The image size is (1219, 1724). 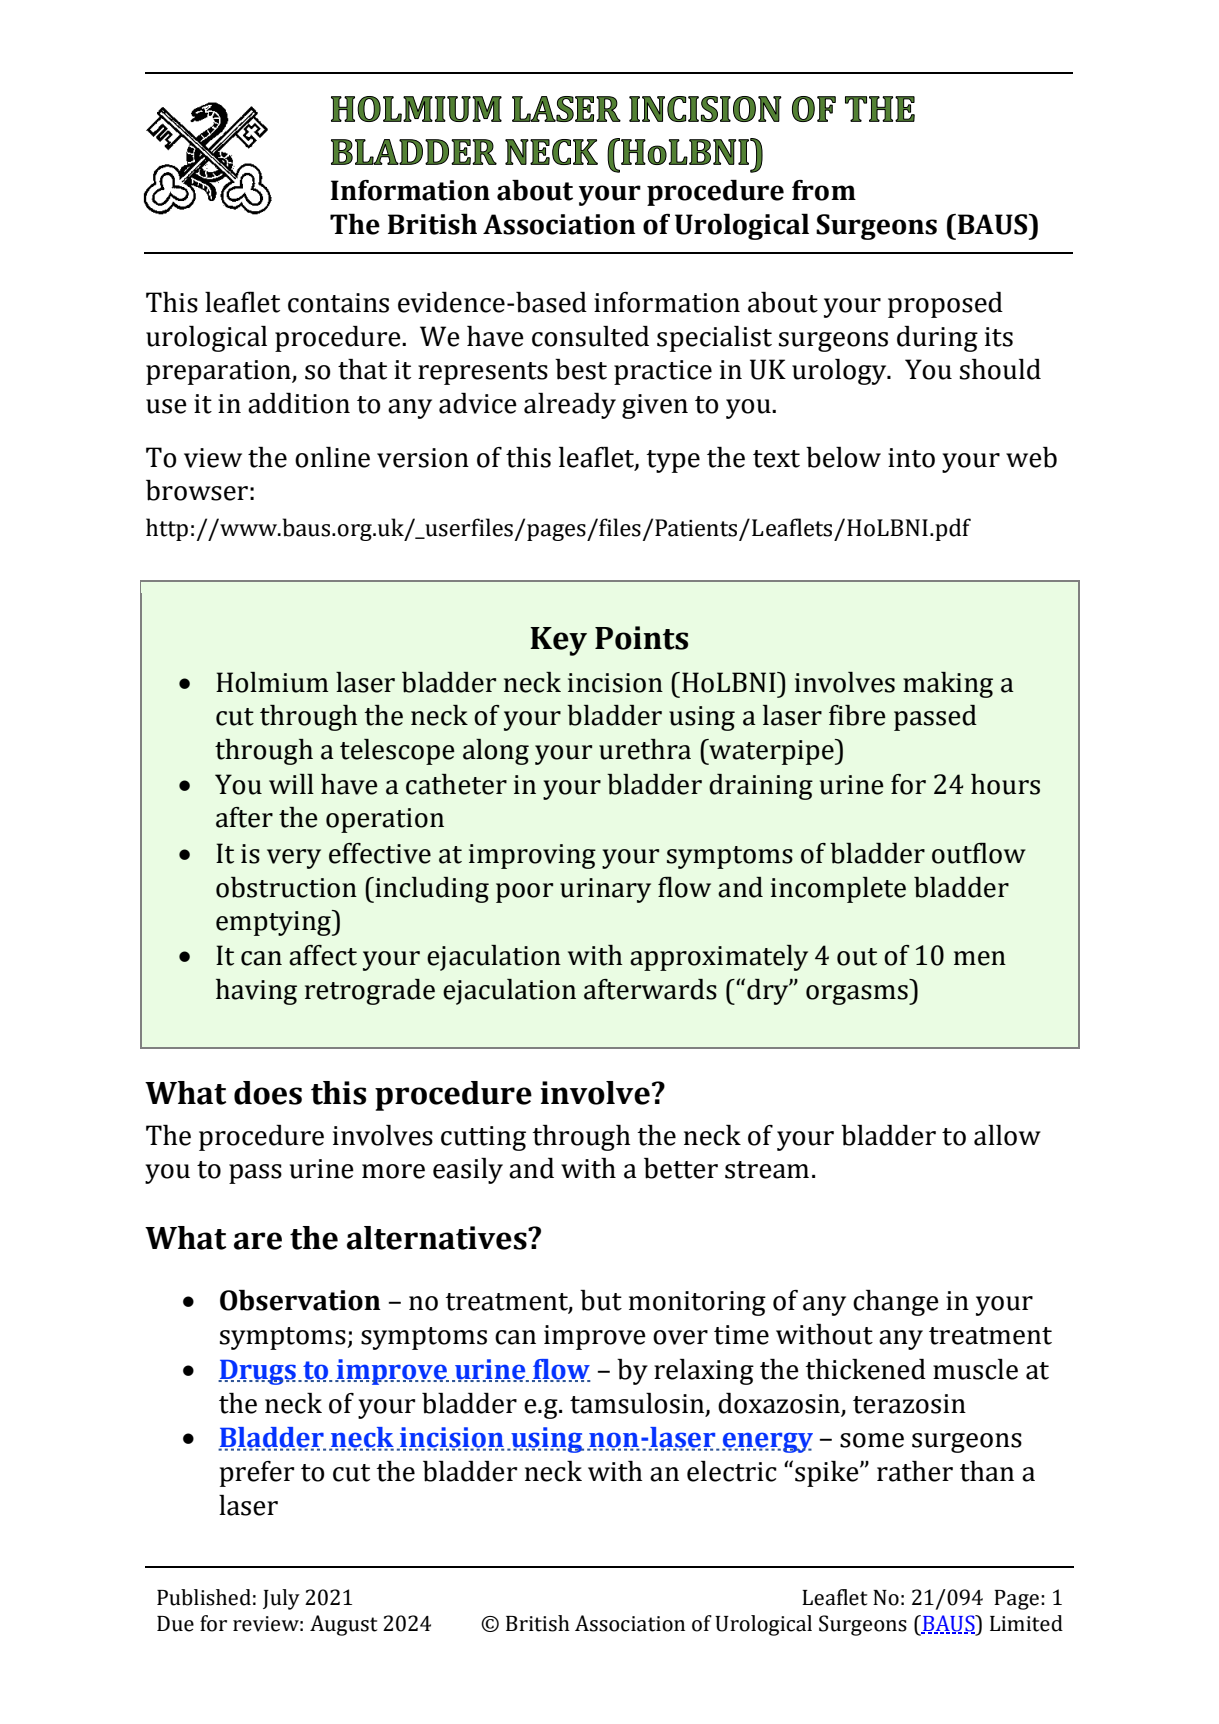 What do you see at coordinates (268, 1093) in the screenshot?
I see `does` at bounding box center [268, 1093].
